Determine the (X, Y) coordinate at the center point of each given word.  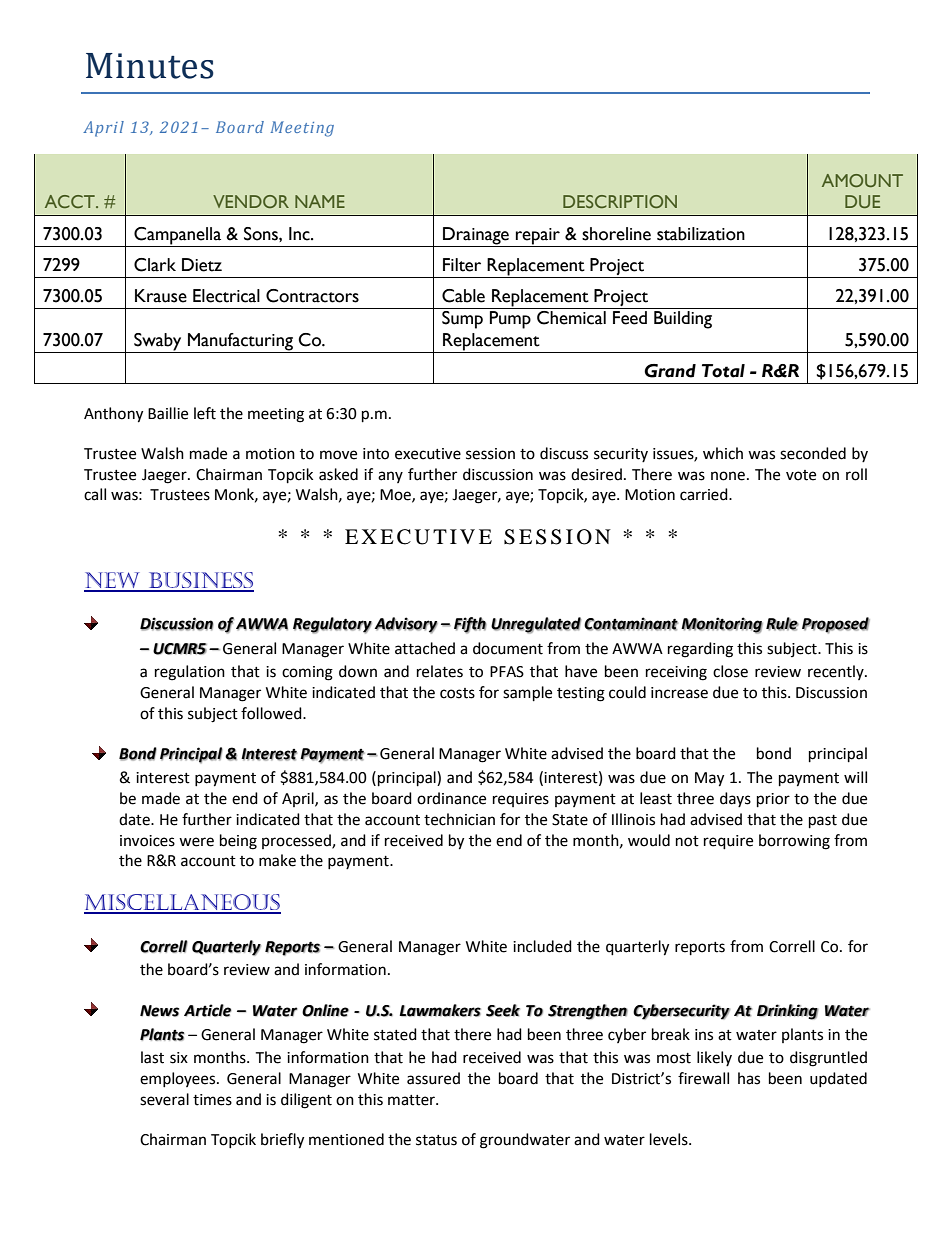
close (730, 671)
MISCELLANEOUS (182, 903)
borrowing (794, 842)
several (164, 1099)
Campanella (177, 236)
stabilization (701, 234)
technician (459, 819)
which (723, 453)
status (436, 1140)
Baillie (168, 413)
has (749, 1078)
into (376, 454)
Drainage (476, 236)
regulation (190, 673)
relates (440, 671)
